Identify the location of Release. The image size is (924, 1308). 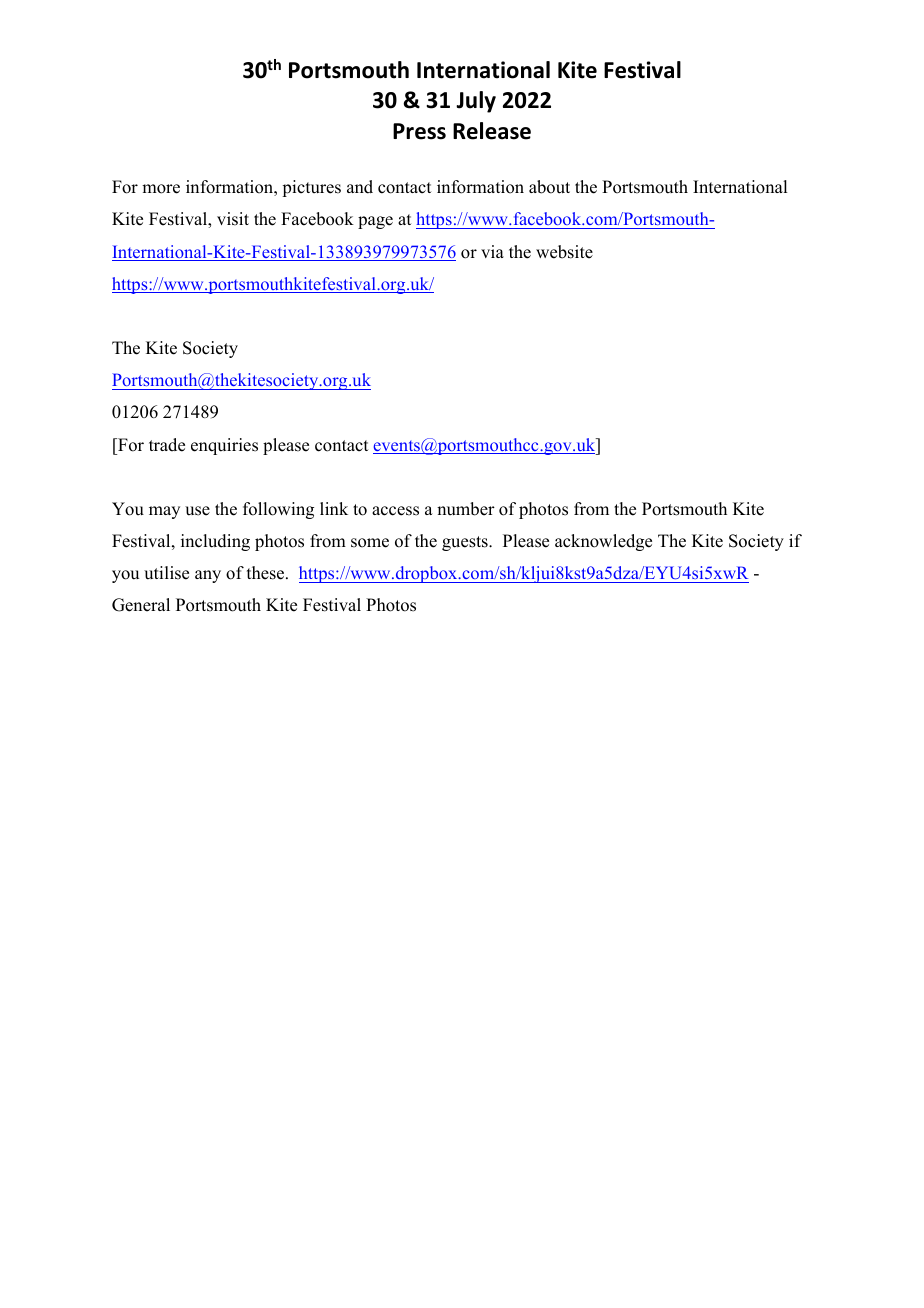
(492, 131).
